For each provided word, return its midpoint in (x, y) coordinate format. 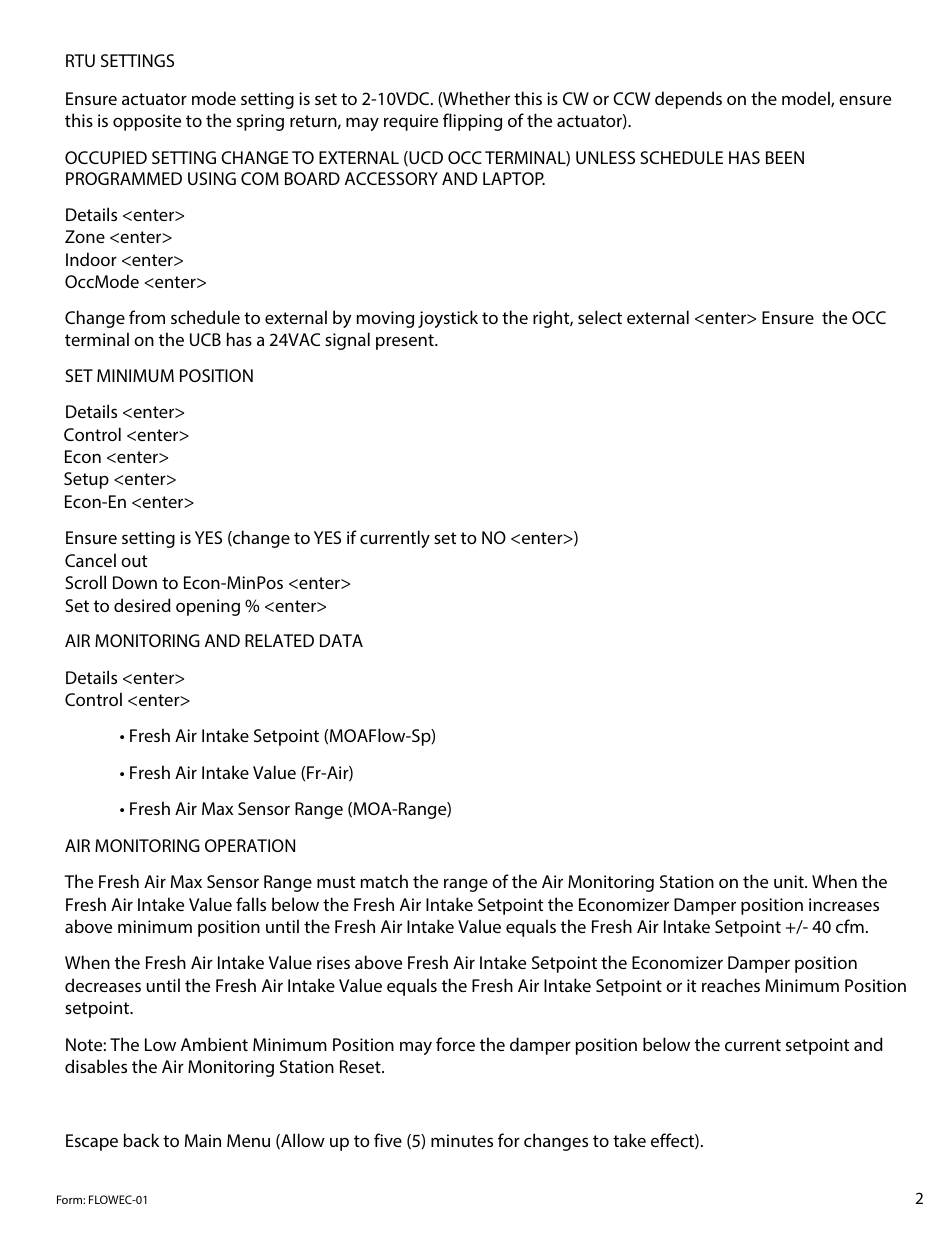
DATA (341, 640)
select (600, 317)
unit (790, 881)
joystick (448, 319)
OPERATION (250, 845)
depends (688, 100)
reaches (731, 985)
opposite (147, 122)
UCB (205, 339)
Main (203, 1140)
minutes (462, 1140)
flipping (472, 122)
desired (142, 605)
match (384, 881)
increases (844, 904)
